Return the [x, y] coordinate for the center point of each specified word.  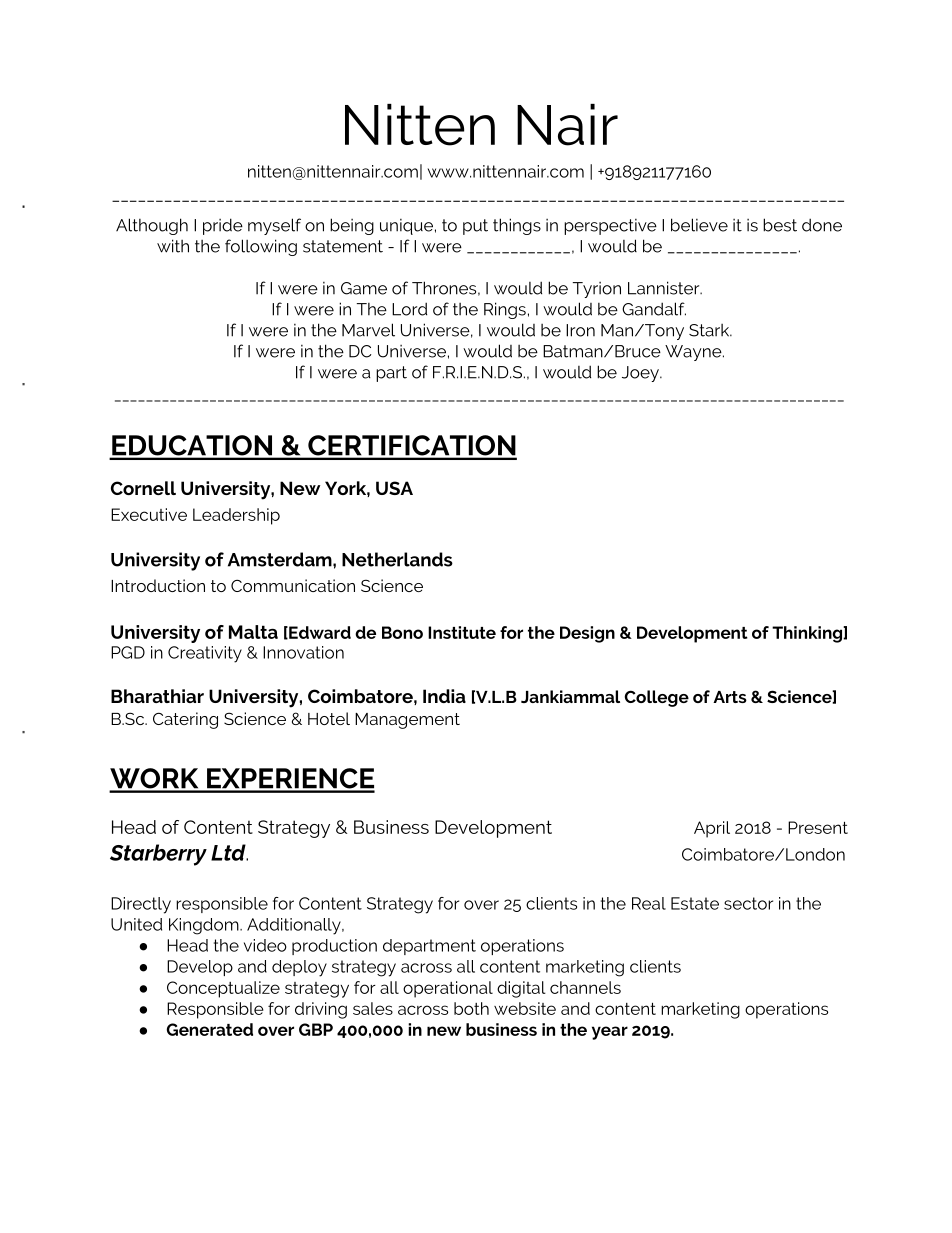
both [471, 1008]
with [173, 246]
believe [699, 225]
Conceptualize [223, 989]
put [475, 227]
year [610, 1033]
